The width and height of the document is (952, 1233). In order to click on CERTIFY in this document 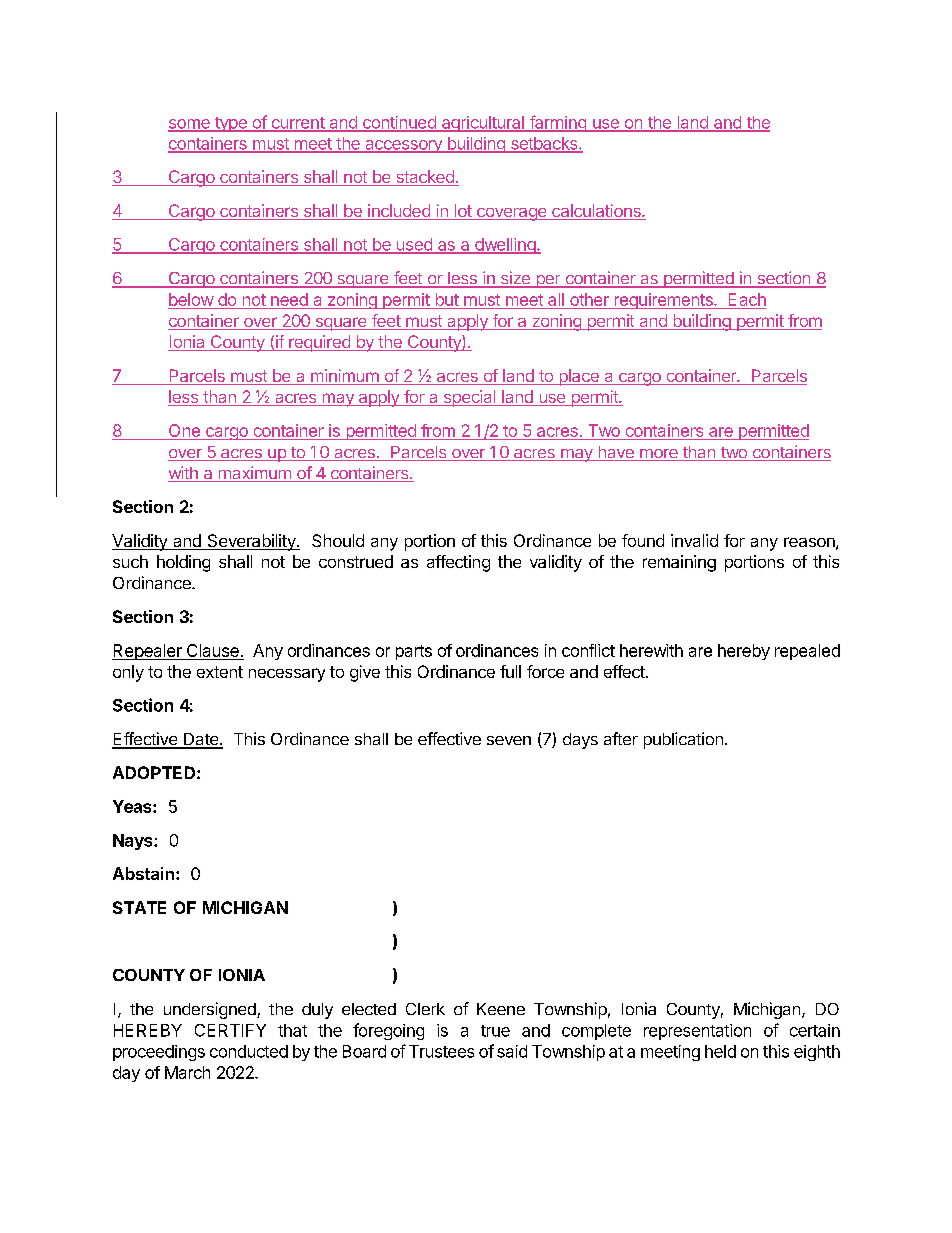, I will do `click(230, 1030)`.
